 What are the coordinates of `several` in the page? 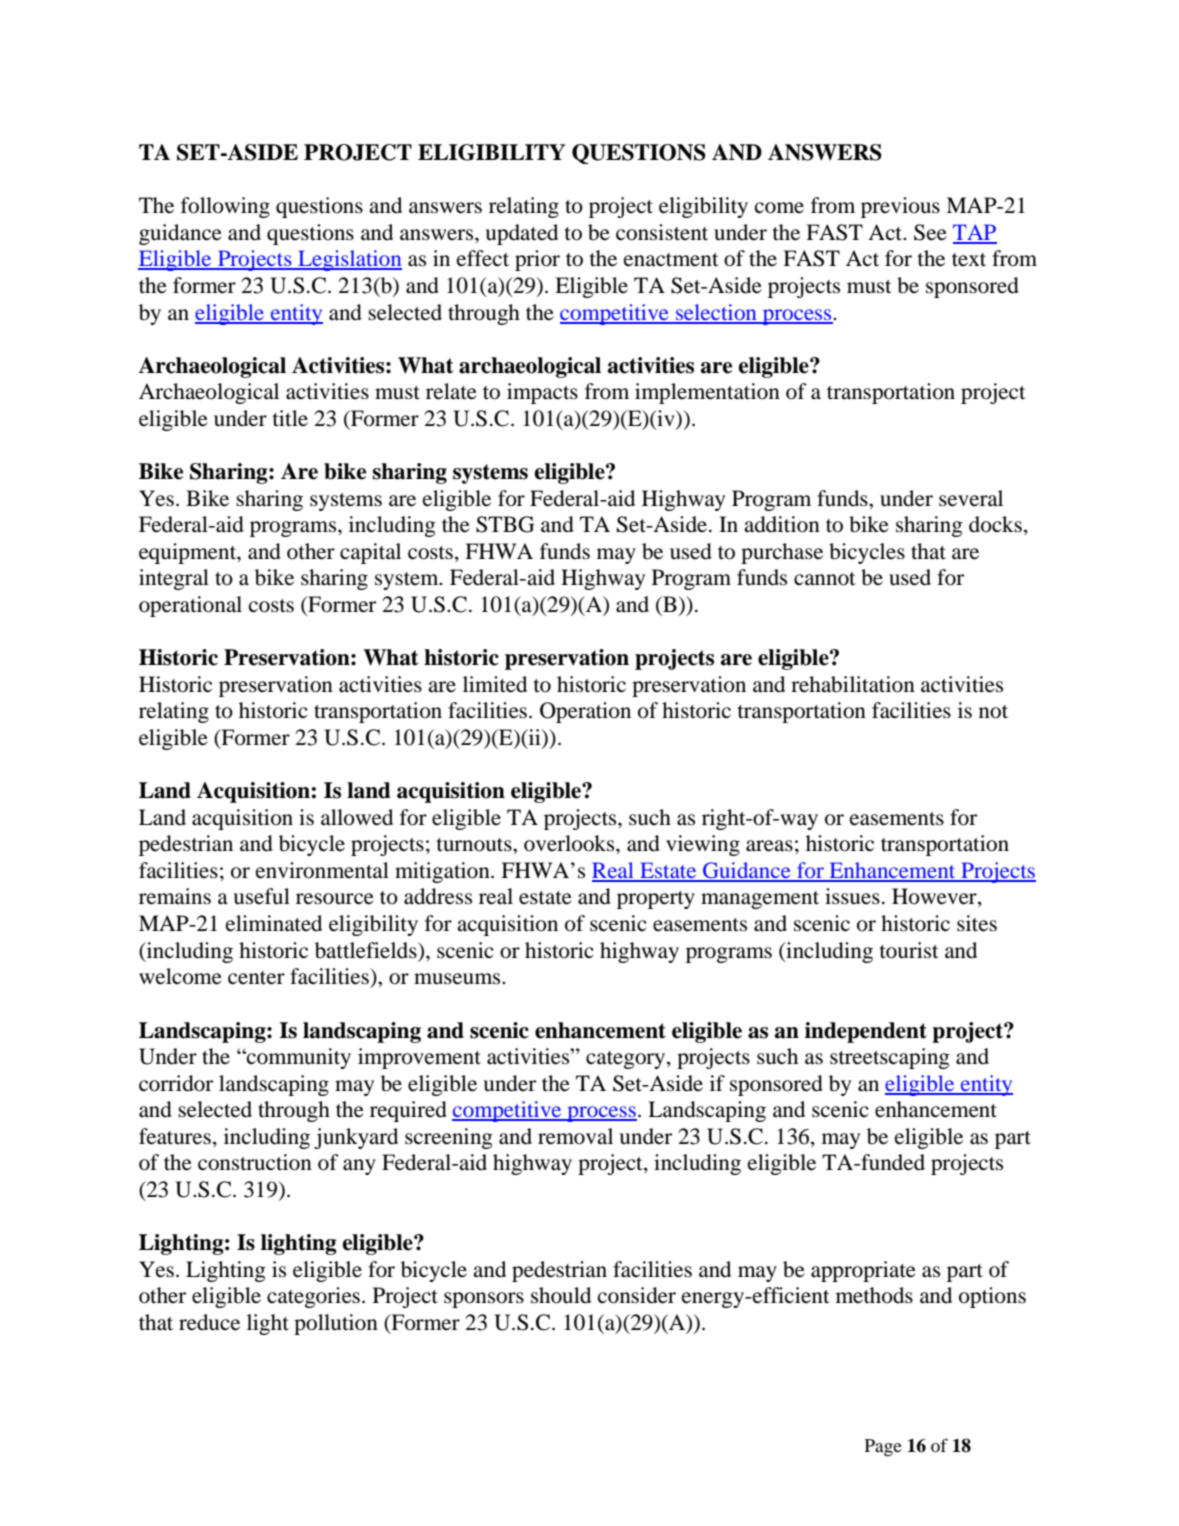 It's located at (971, 498).
